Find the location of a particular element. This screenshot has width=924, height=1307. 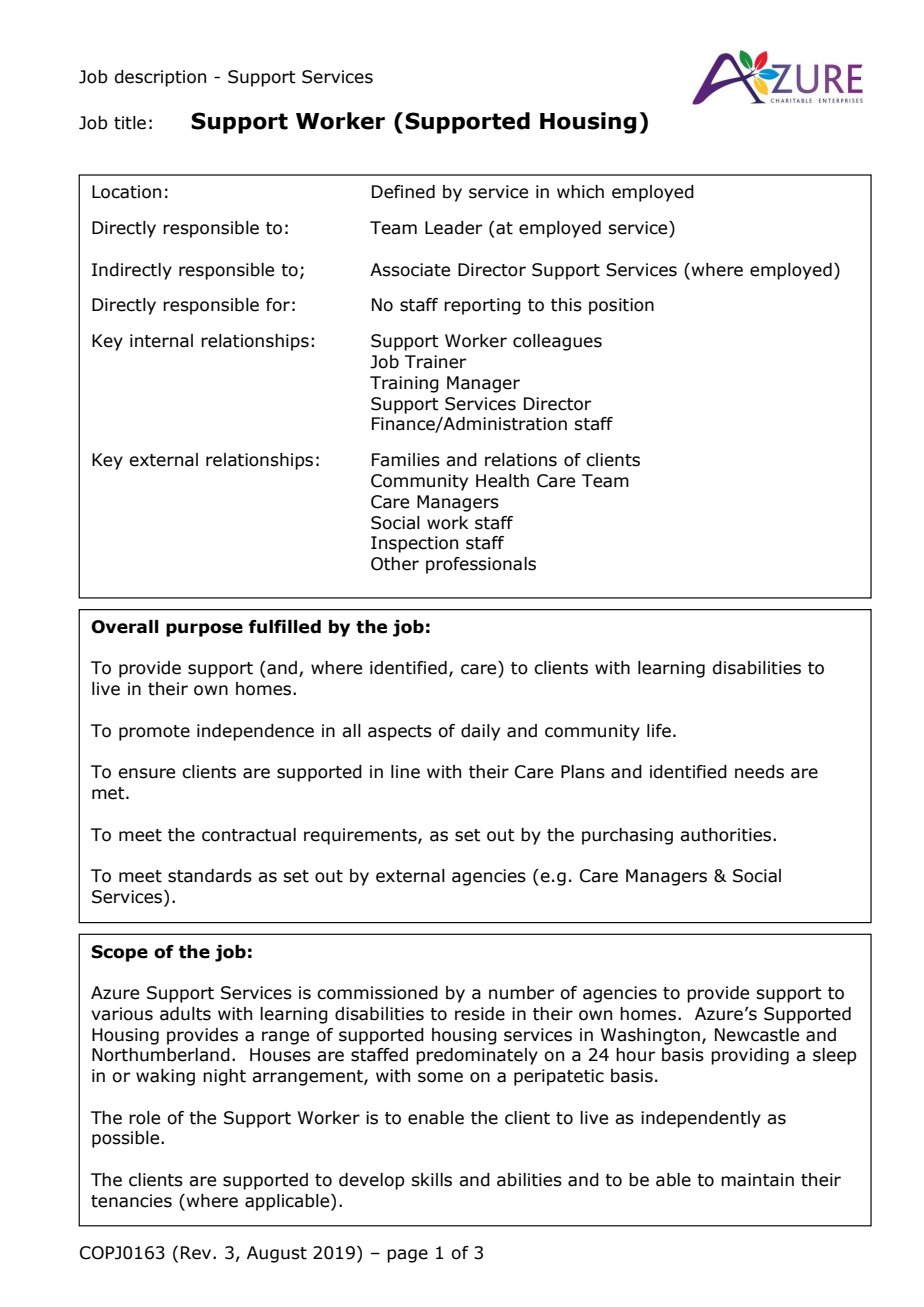

requirements is located at coordinates (361, 836).
